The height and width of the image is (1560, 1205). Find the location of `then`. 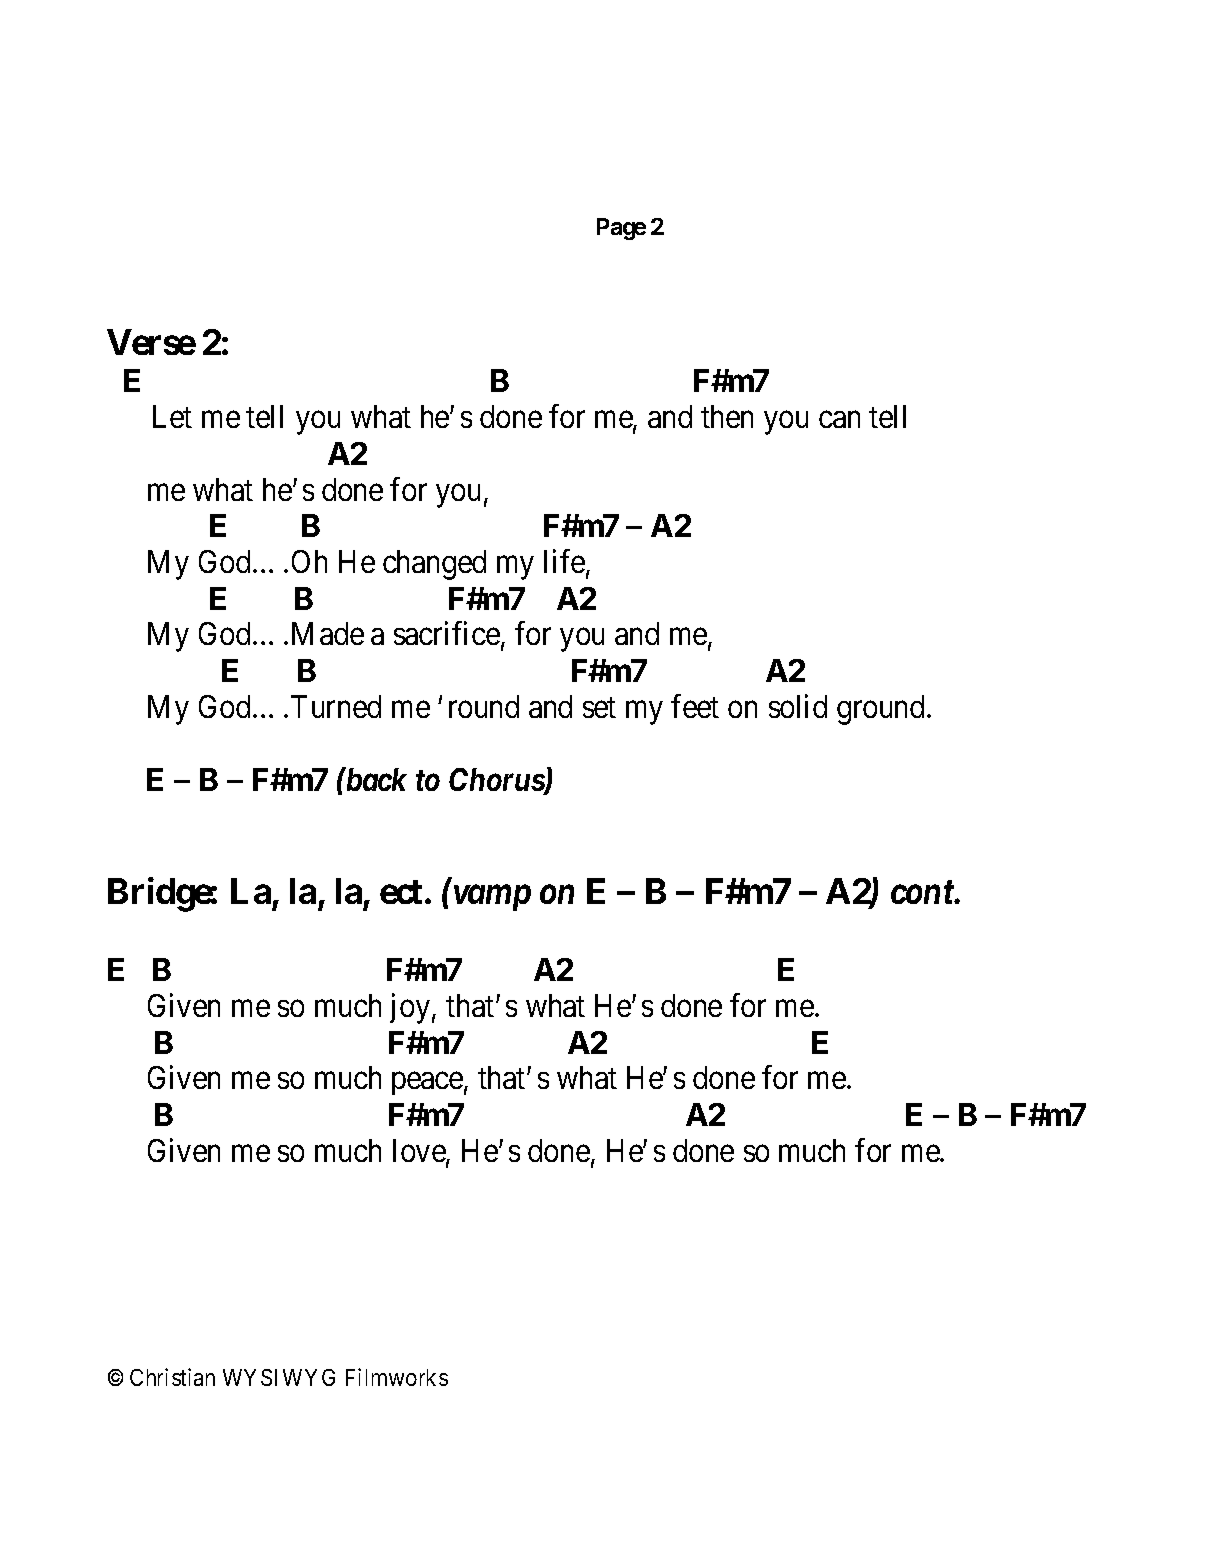

then is located at coordinates (727, 416).
